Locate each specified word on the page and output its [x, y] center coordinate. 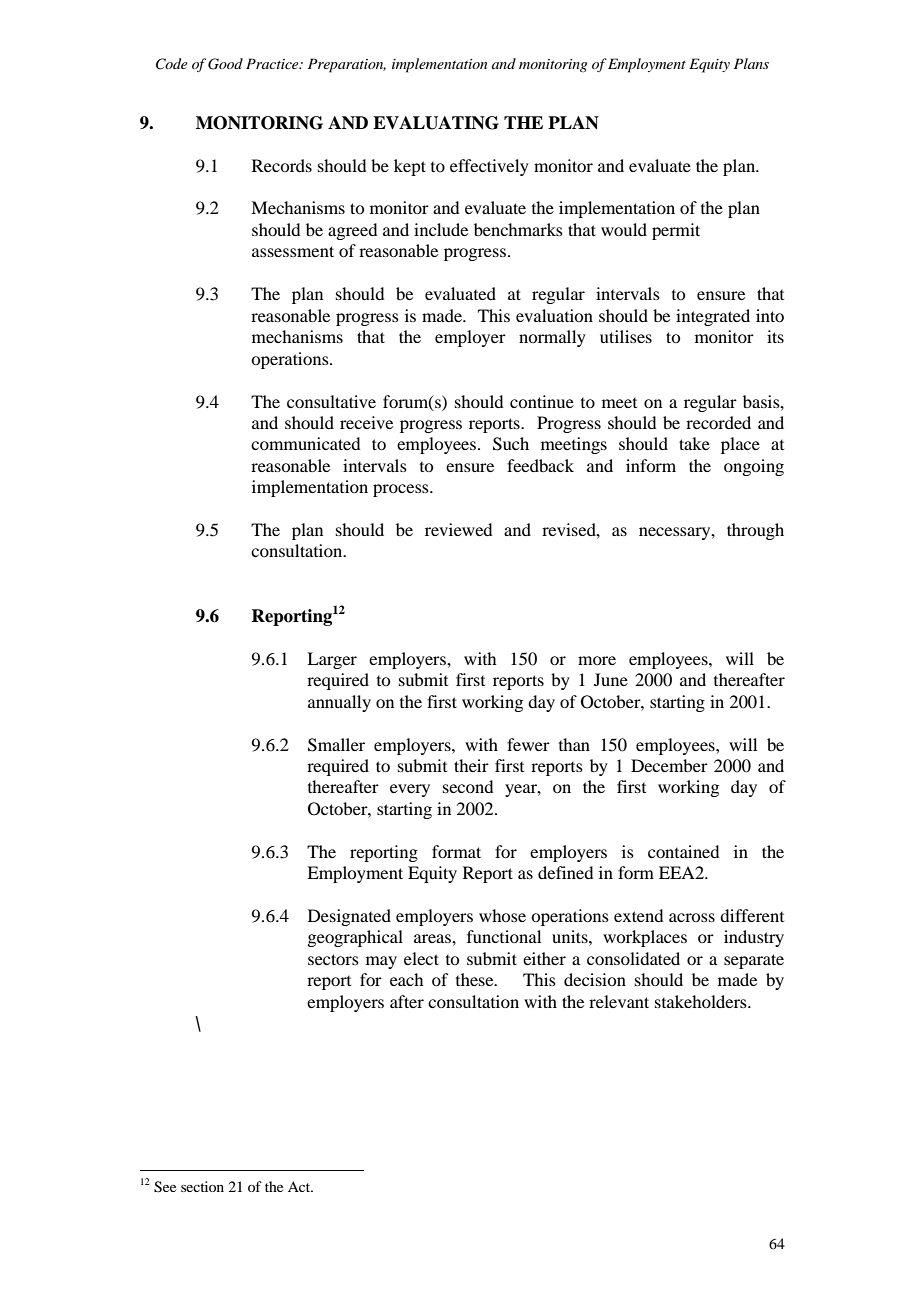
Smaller [336, 745]
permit [676, 231]
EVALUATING [436, 123]
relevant [619, 1001]
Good [225, 64]
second [468, 786]
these [476, 979]
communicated [305, 443]
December [669, 765]
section [202, 1186]
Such [511, 444]
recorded [718, 422]
